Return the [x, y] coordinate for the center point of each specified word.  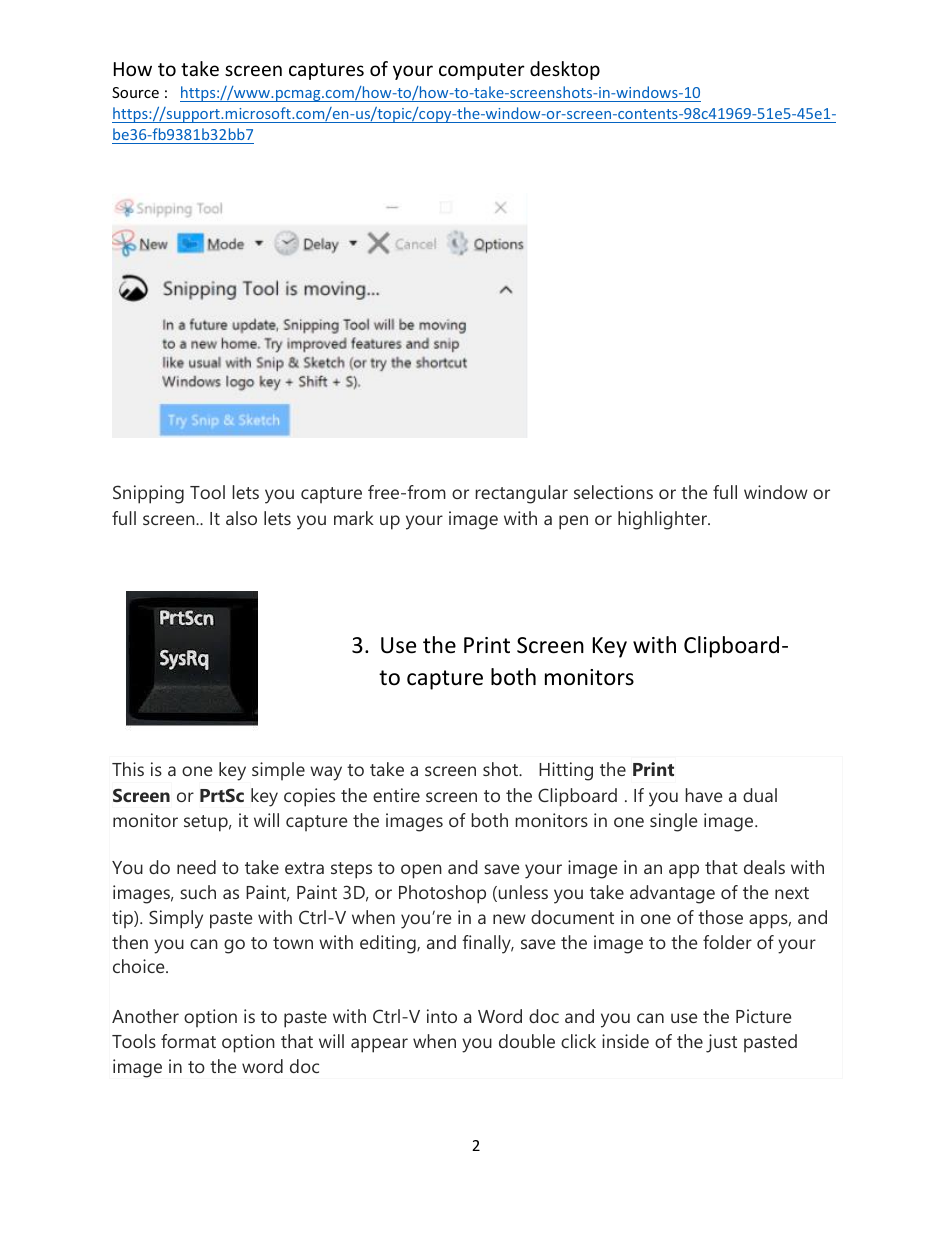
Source [135, 92]
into [442, 1016]
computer [482, 71]
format [188, 1041]
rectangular [521, 494]
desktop [565, 70]
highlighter [664, 520]
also [241, 518]
